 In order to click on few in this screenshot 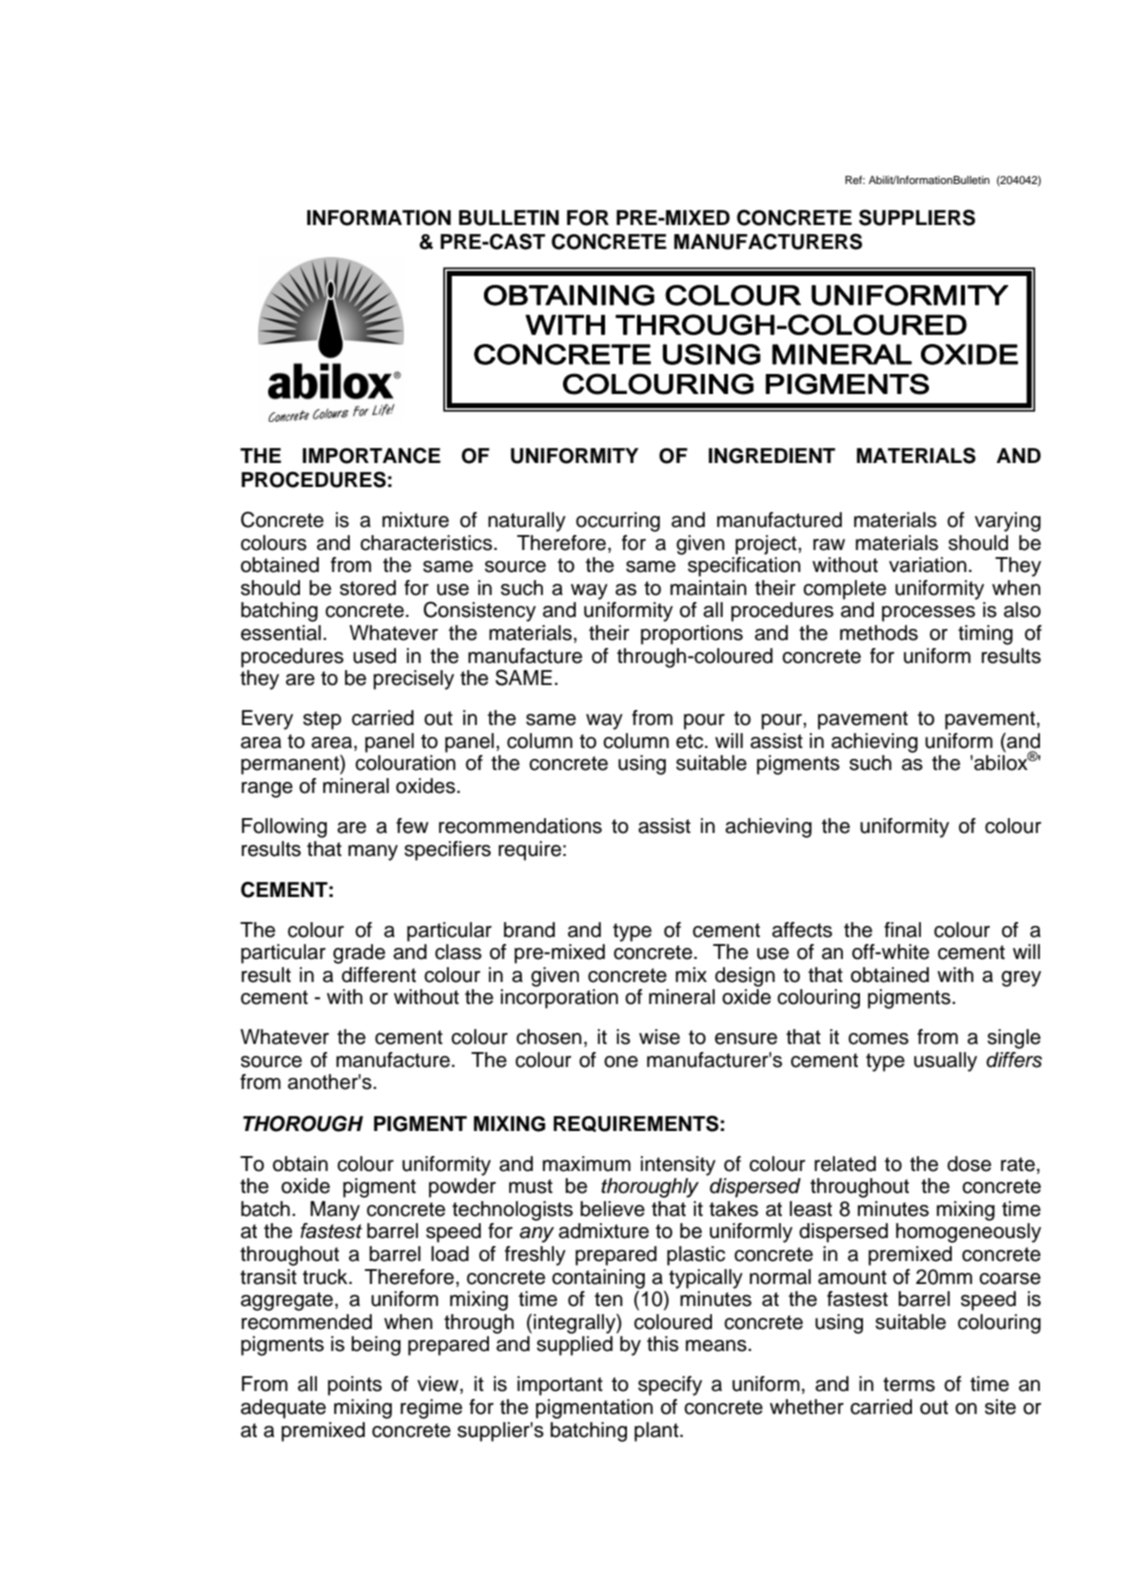, I will do `click(412, 826)`.
